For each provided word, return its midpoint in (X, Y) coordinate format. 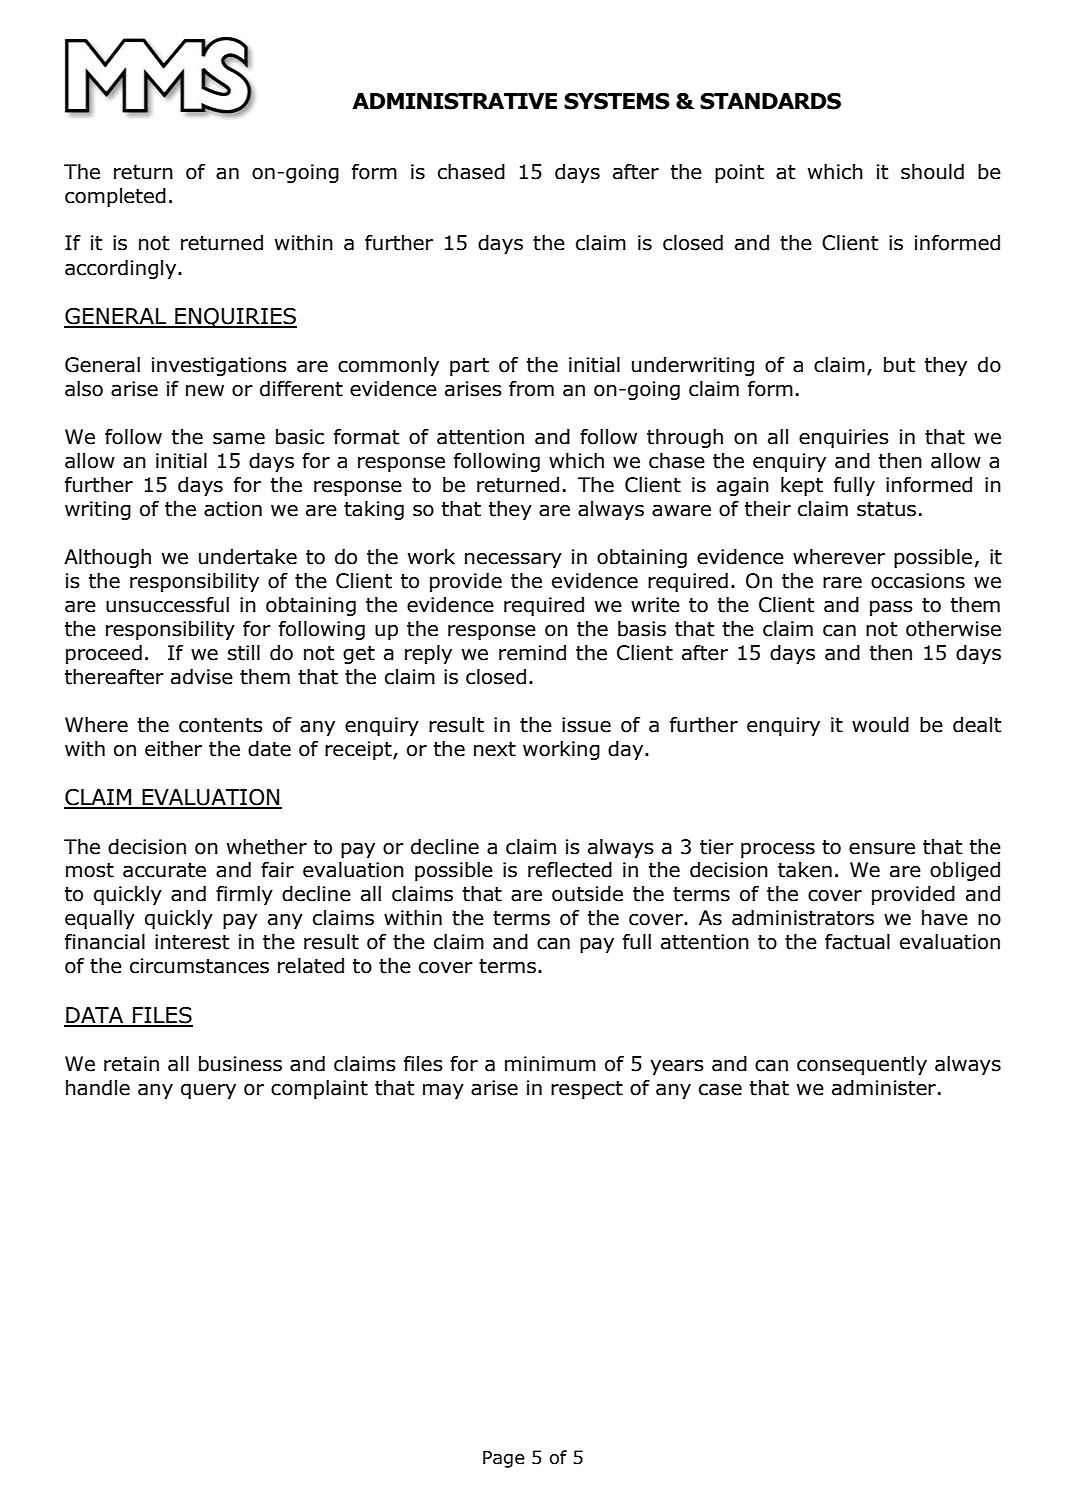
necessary (513, 560)
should (932, 172)
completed (115, 197)
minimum (550, 1064)
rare (842, 583)
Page (504, 1459)
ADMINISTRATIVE (454, 101)
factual (857, 942)
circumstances (199, 966)
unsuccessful (167, 605)
